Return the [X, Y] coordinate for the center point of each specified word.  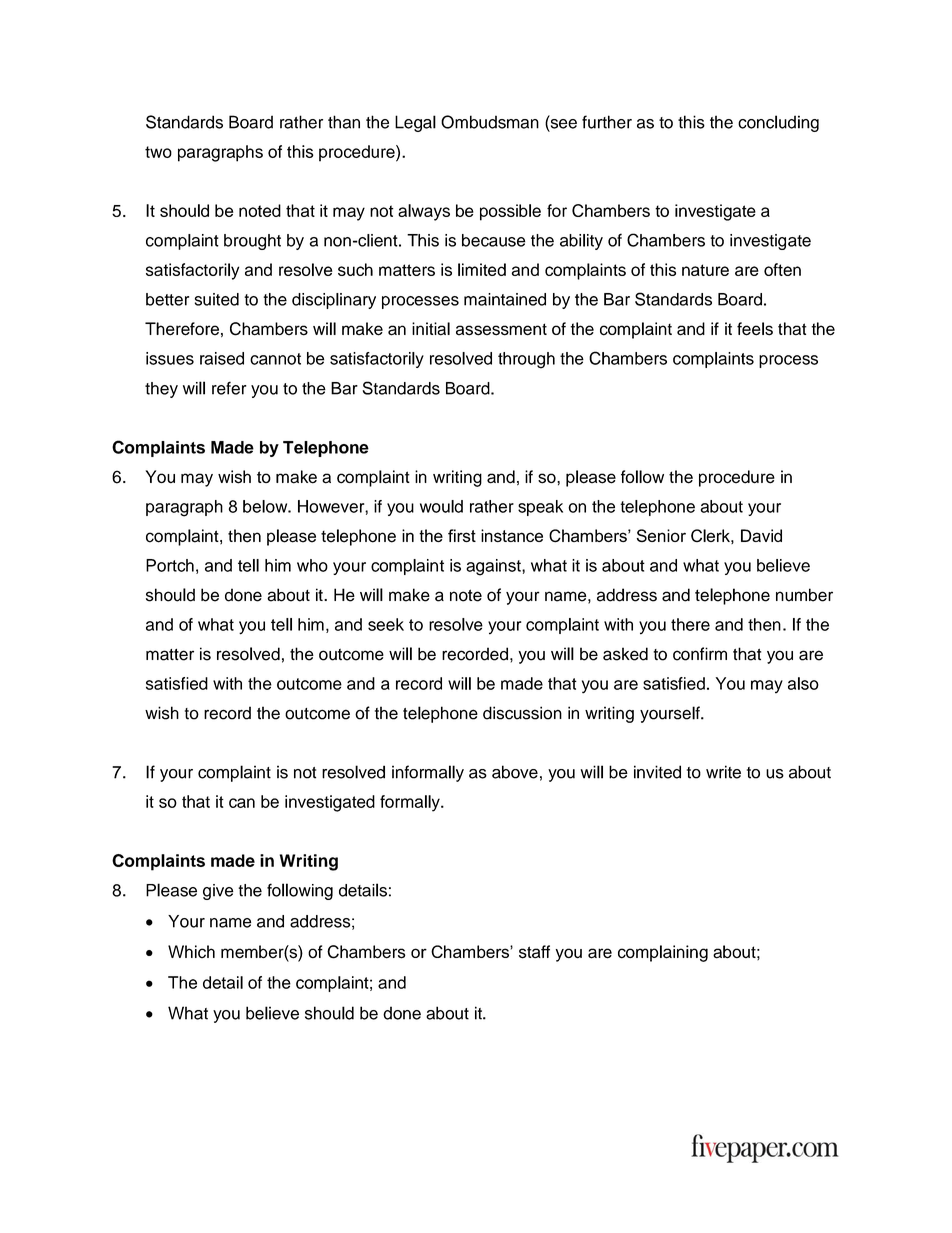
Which [191, 951]
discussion [522, 713]
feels [755, 329]
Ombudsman [490, 122]
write [723, 772]
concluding [778, 123]
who [312, 565]
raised [222, 358]
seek [386, 624]
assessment [501, 329]
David [761, 535]
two [158, 152]
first [462, 535]
